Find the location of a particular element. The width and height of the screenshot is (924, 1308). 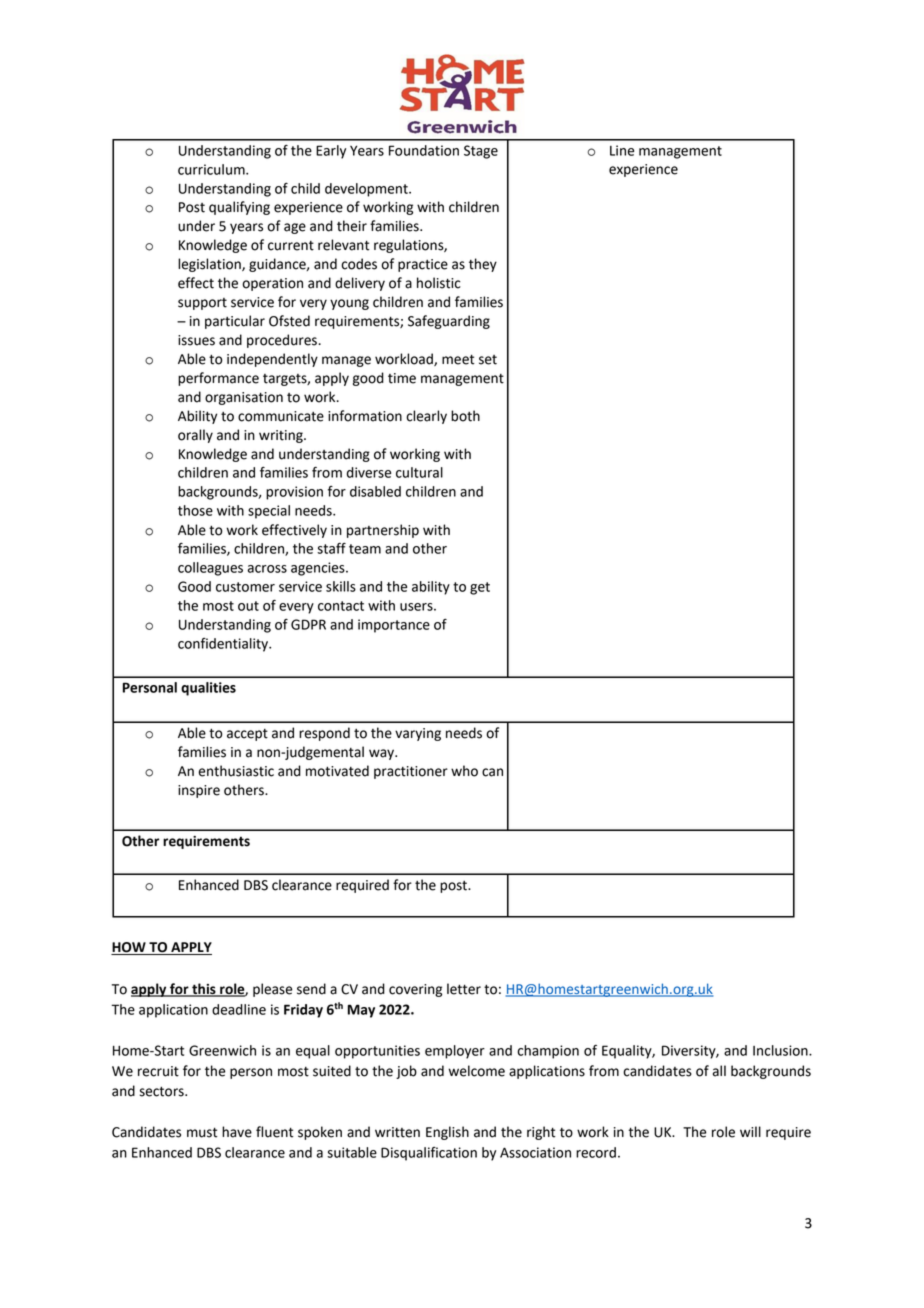

cultural is located at coordinates (419, 472).
